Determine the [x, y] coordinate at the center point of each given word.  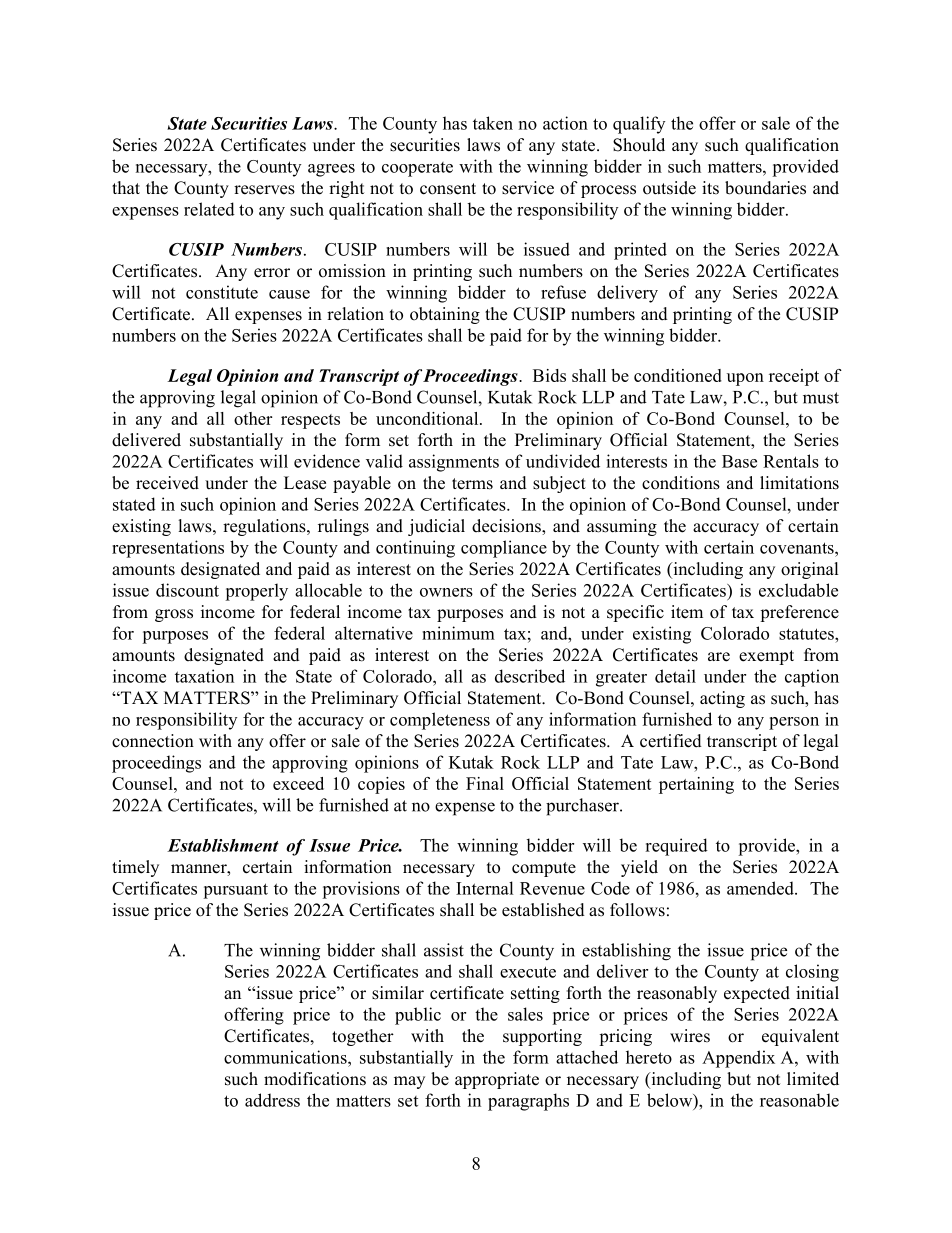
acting [722, 699]
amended [761, 888]
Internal [484, 888]
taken [493, 123]
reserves [264, 190]
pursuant [235, 891]
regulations [265, 527]
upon [745, 379]
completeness [440, 721]
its [710, 188]
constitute [222, 292]
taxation [204, 676]
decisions [507, 527]
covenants [798, 548]
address [272, 1100]
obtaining [445, 315]
